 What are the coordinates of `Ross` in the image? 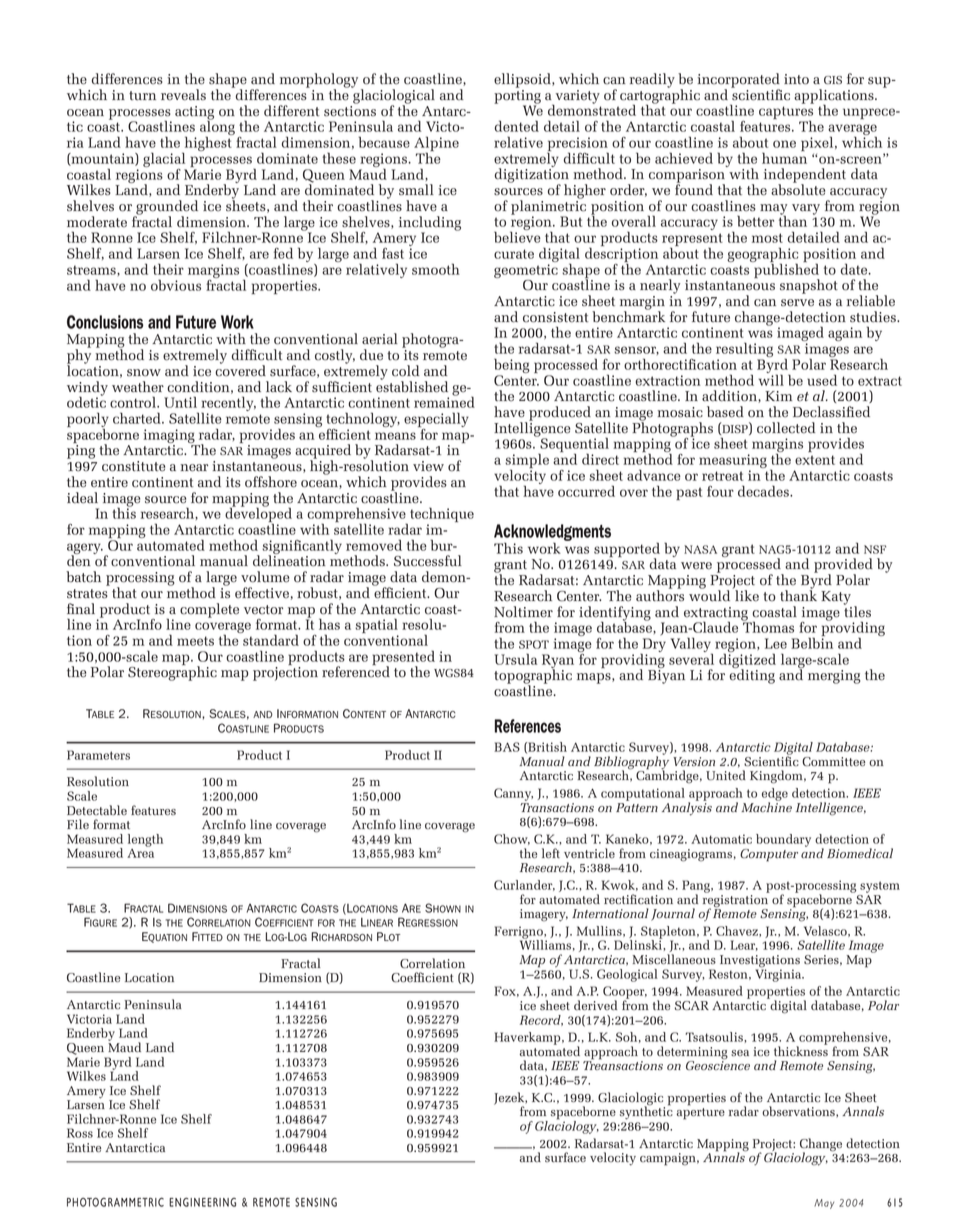 It's located at (80, 1133).
